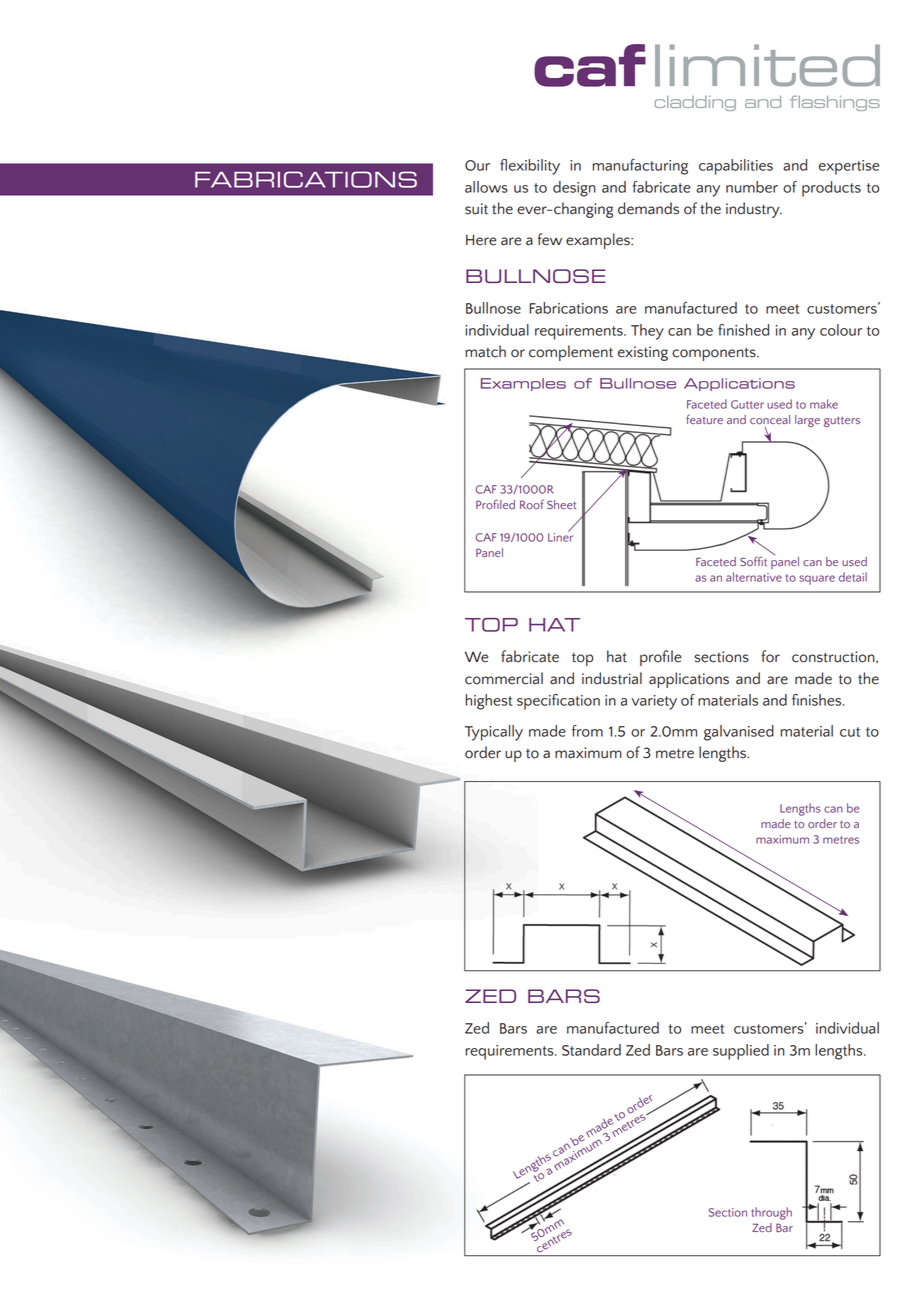 This document has width=924, height=1308. Describe the element at coordinates (532, 504) in the document. I see `Roof` at that location.
